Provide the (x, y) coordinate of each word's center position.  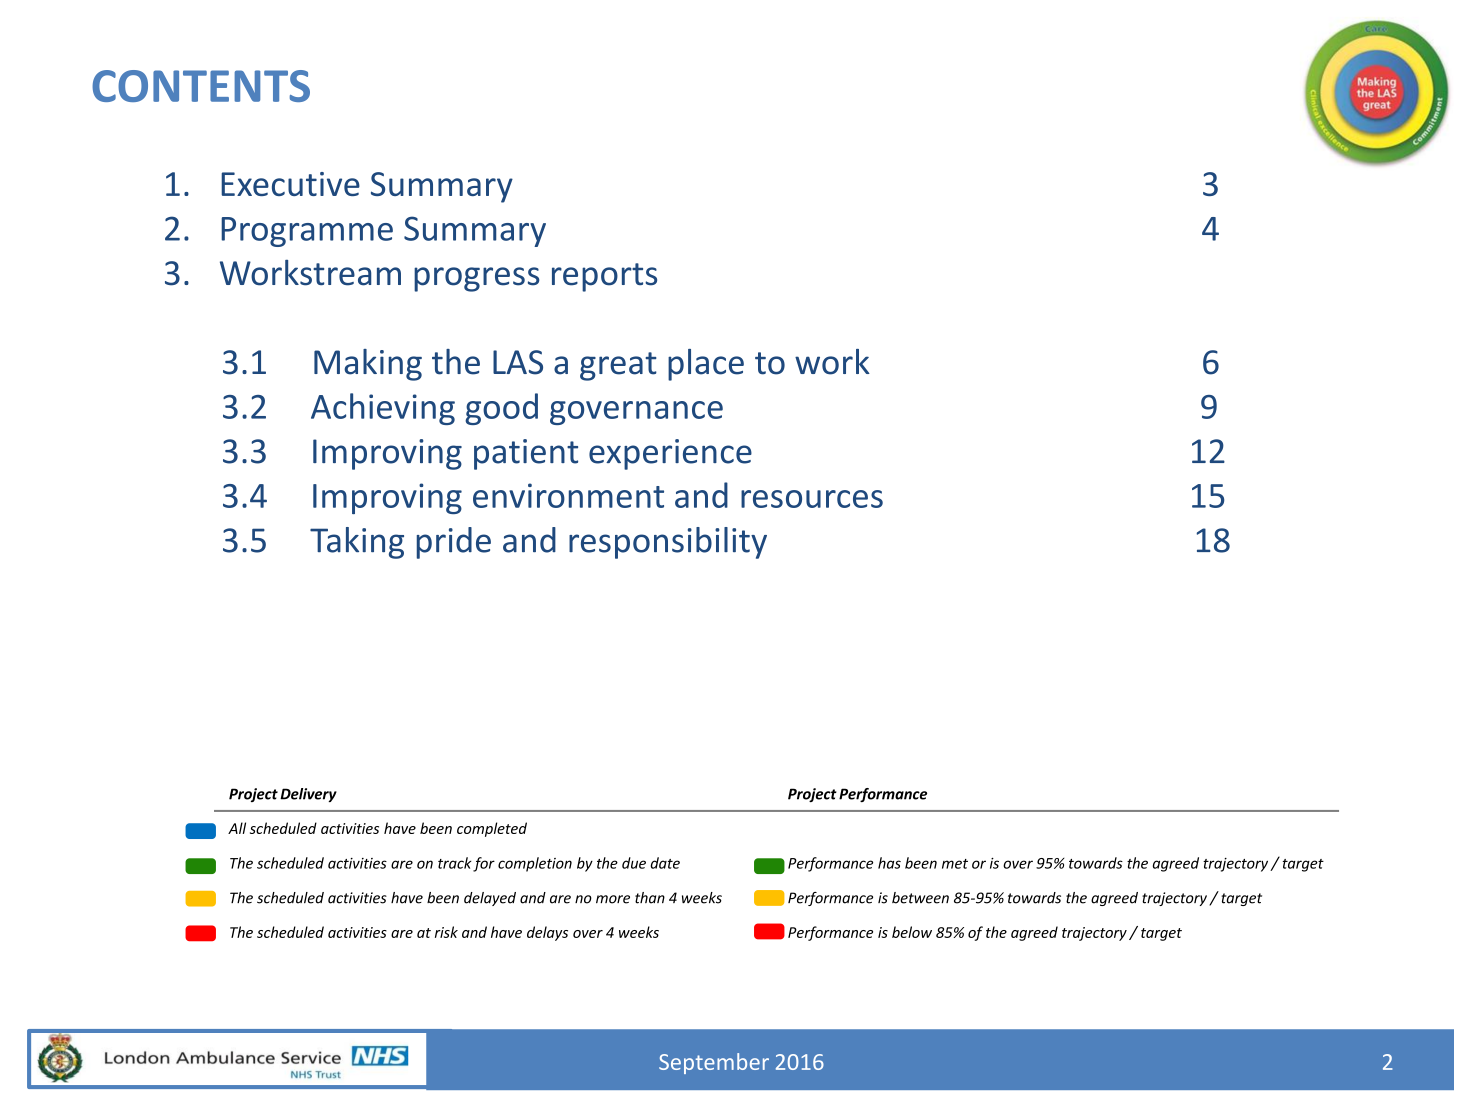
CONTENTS (201, 86)
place (706, 365)
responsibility (668, 543)
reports (604, 277)
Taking (357, 543)
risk (446, 932)
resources (812, 499)
